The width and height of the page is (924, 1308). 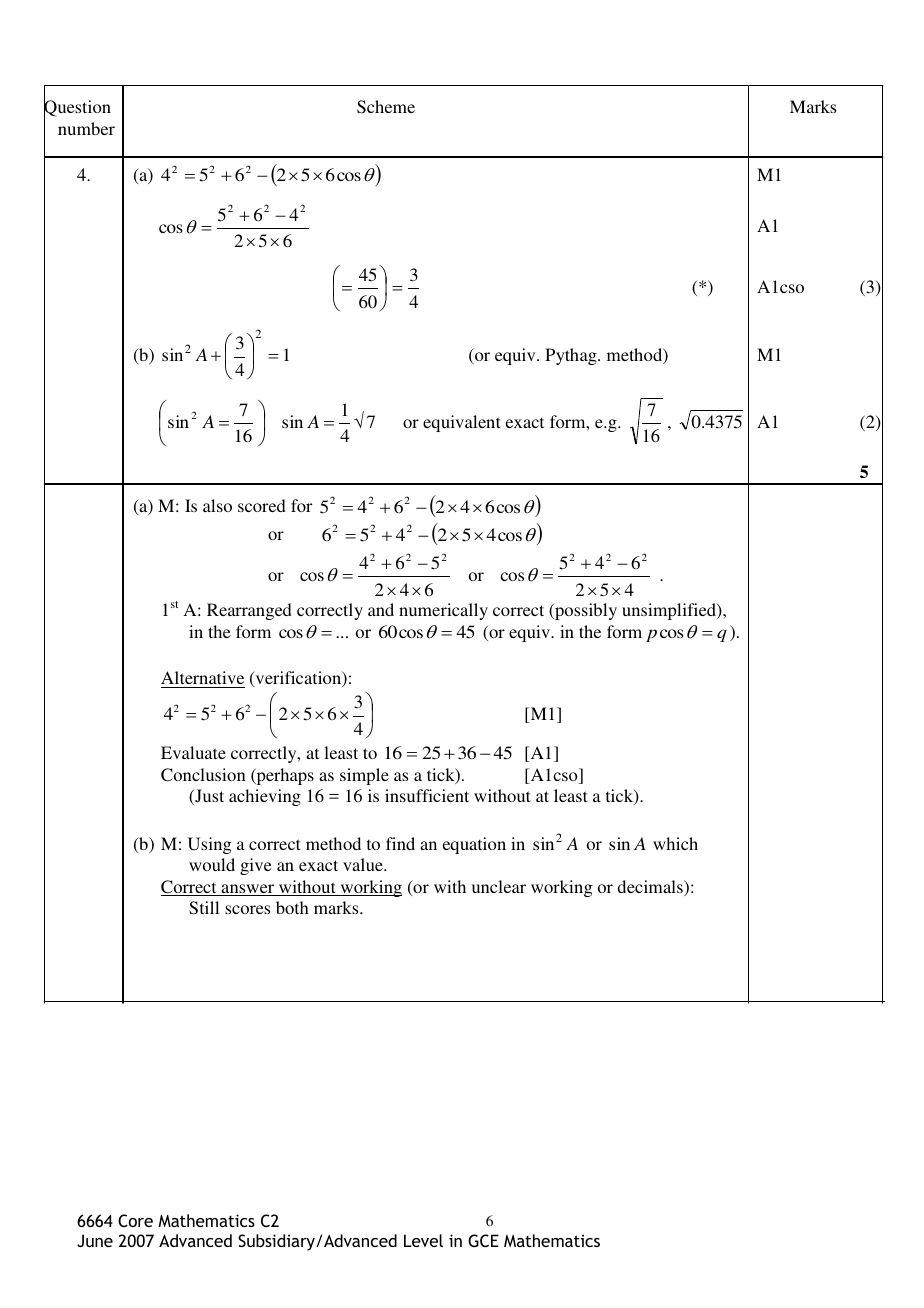 I want to click on and, so click(x=381, y=609).
